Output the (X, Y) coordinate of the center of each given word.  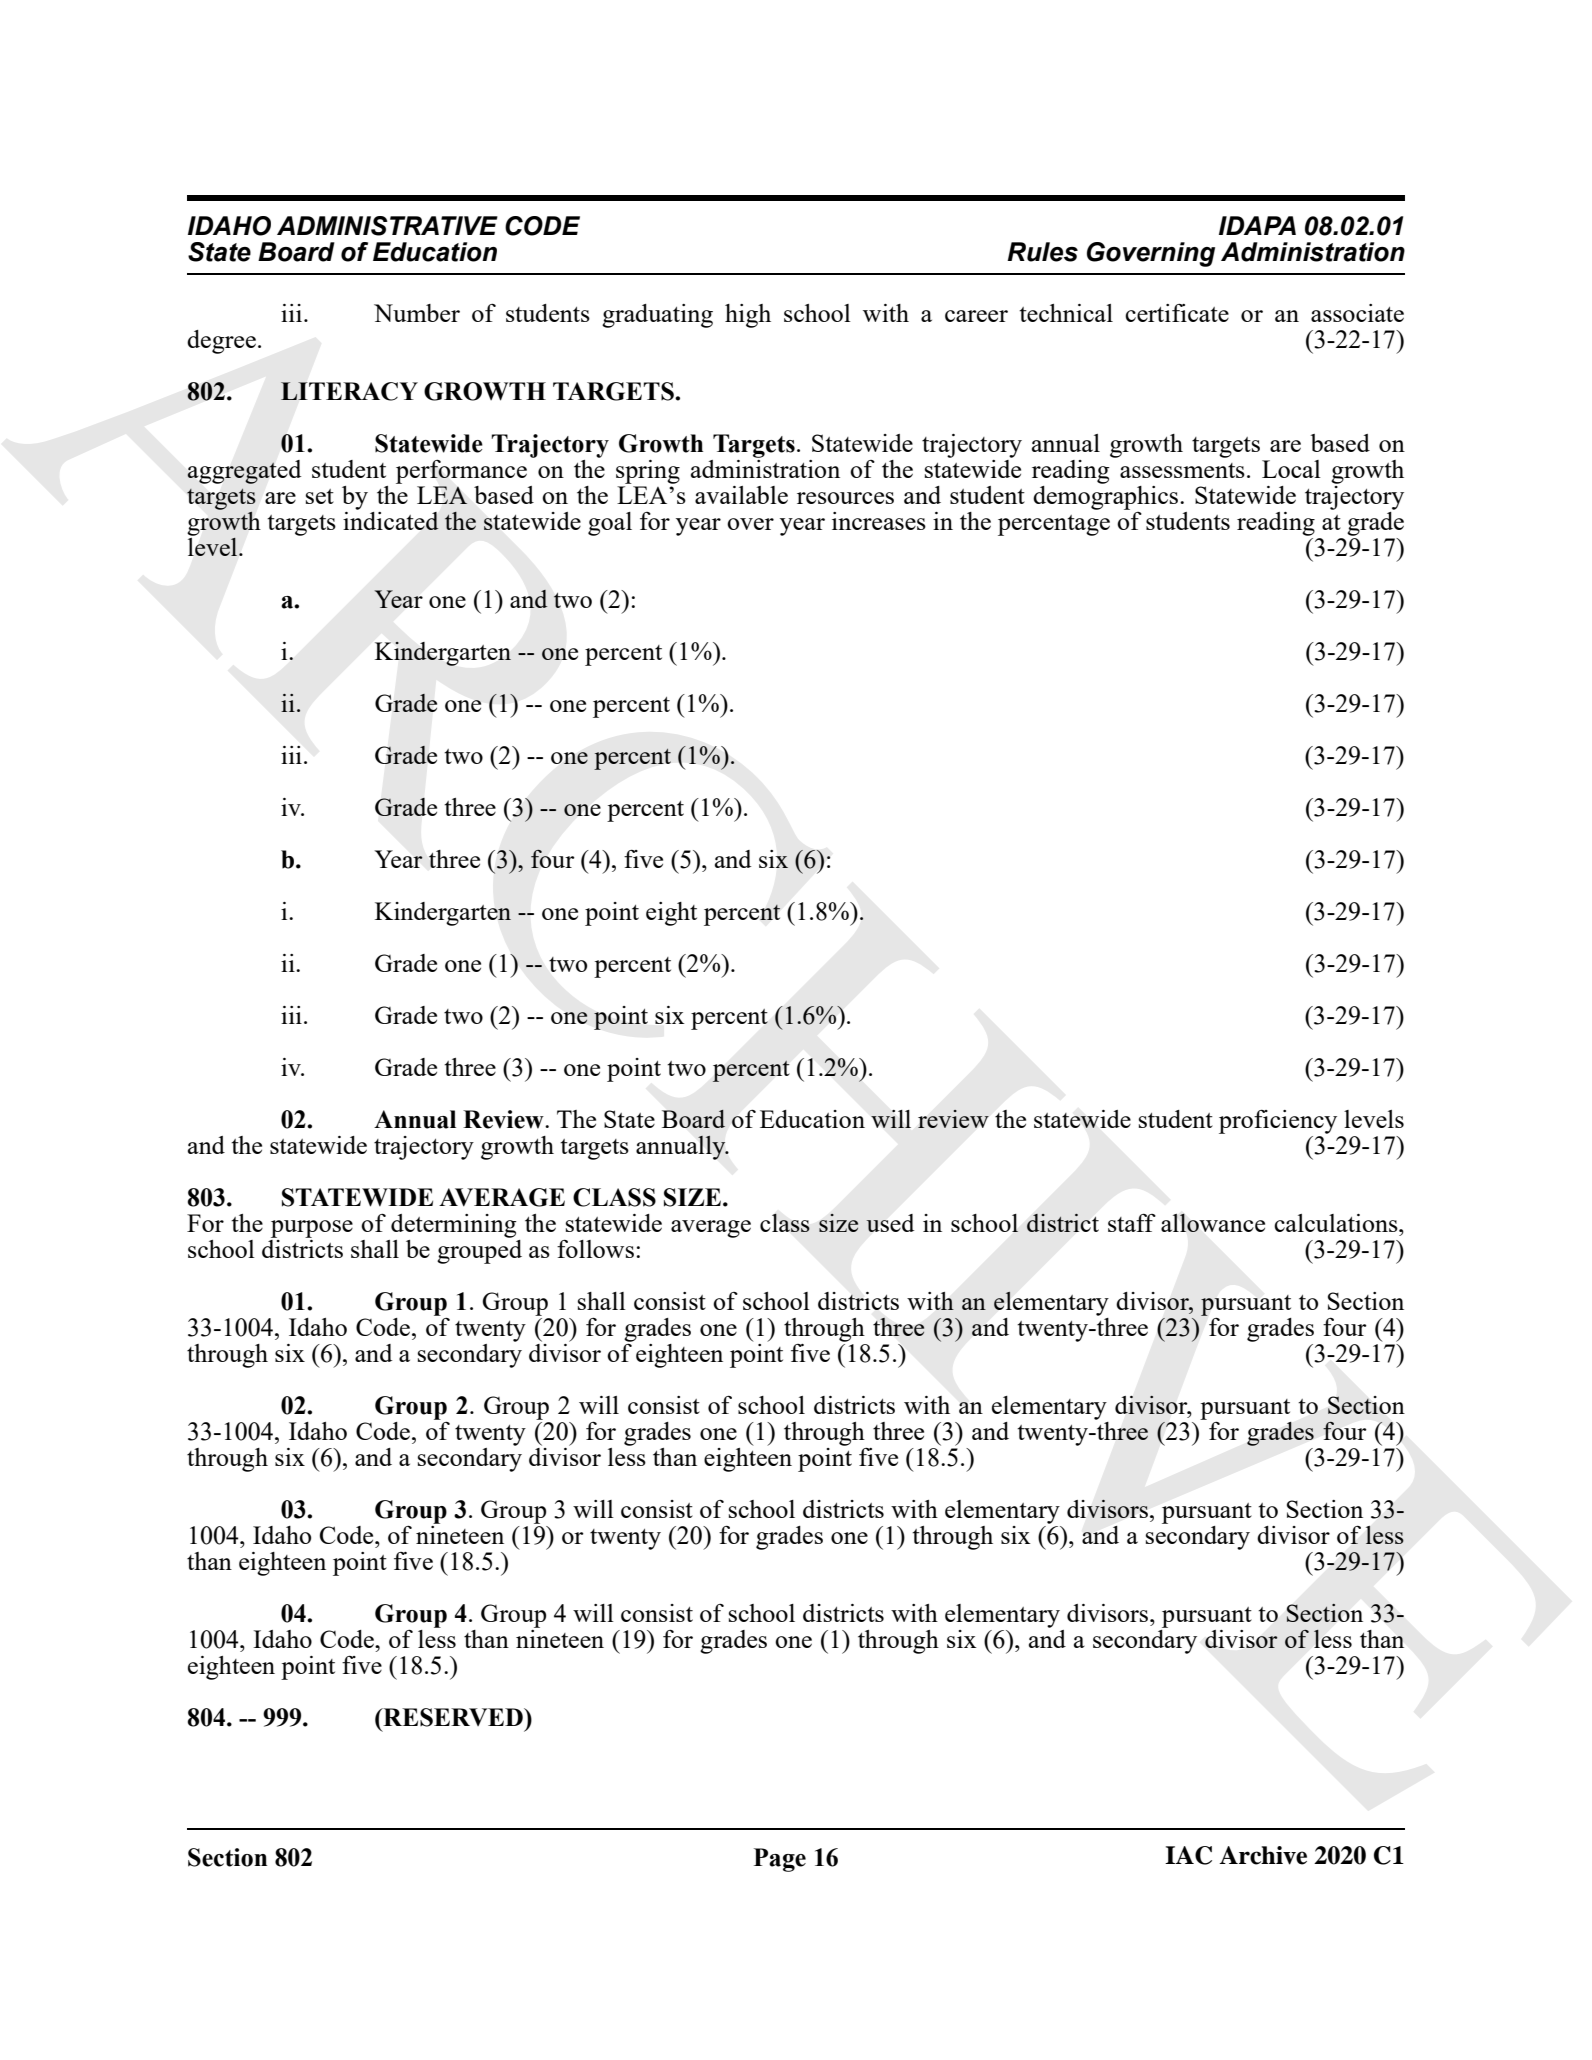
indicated (391, 519)
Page (780, 1860)
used (890, 1223)
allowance (1213, 1222)
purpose (312, 1229)
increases (879, 521)
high (748, 316)
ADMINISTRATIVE (387, 226)
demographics (1107, 496)
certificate (1177, 313)
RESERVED (453, 1717)
